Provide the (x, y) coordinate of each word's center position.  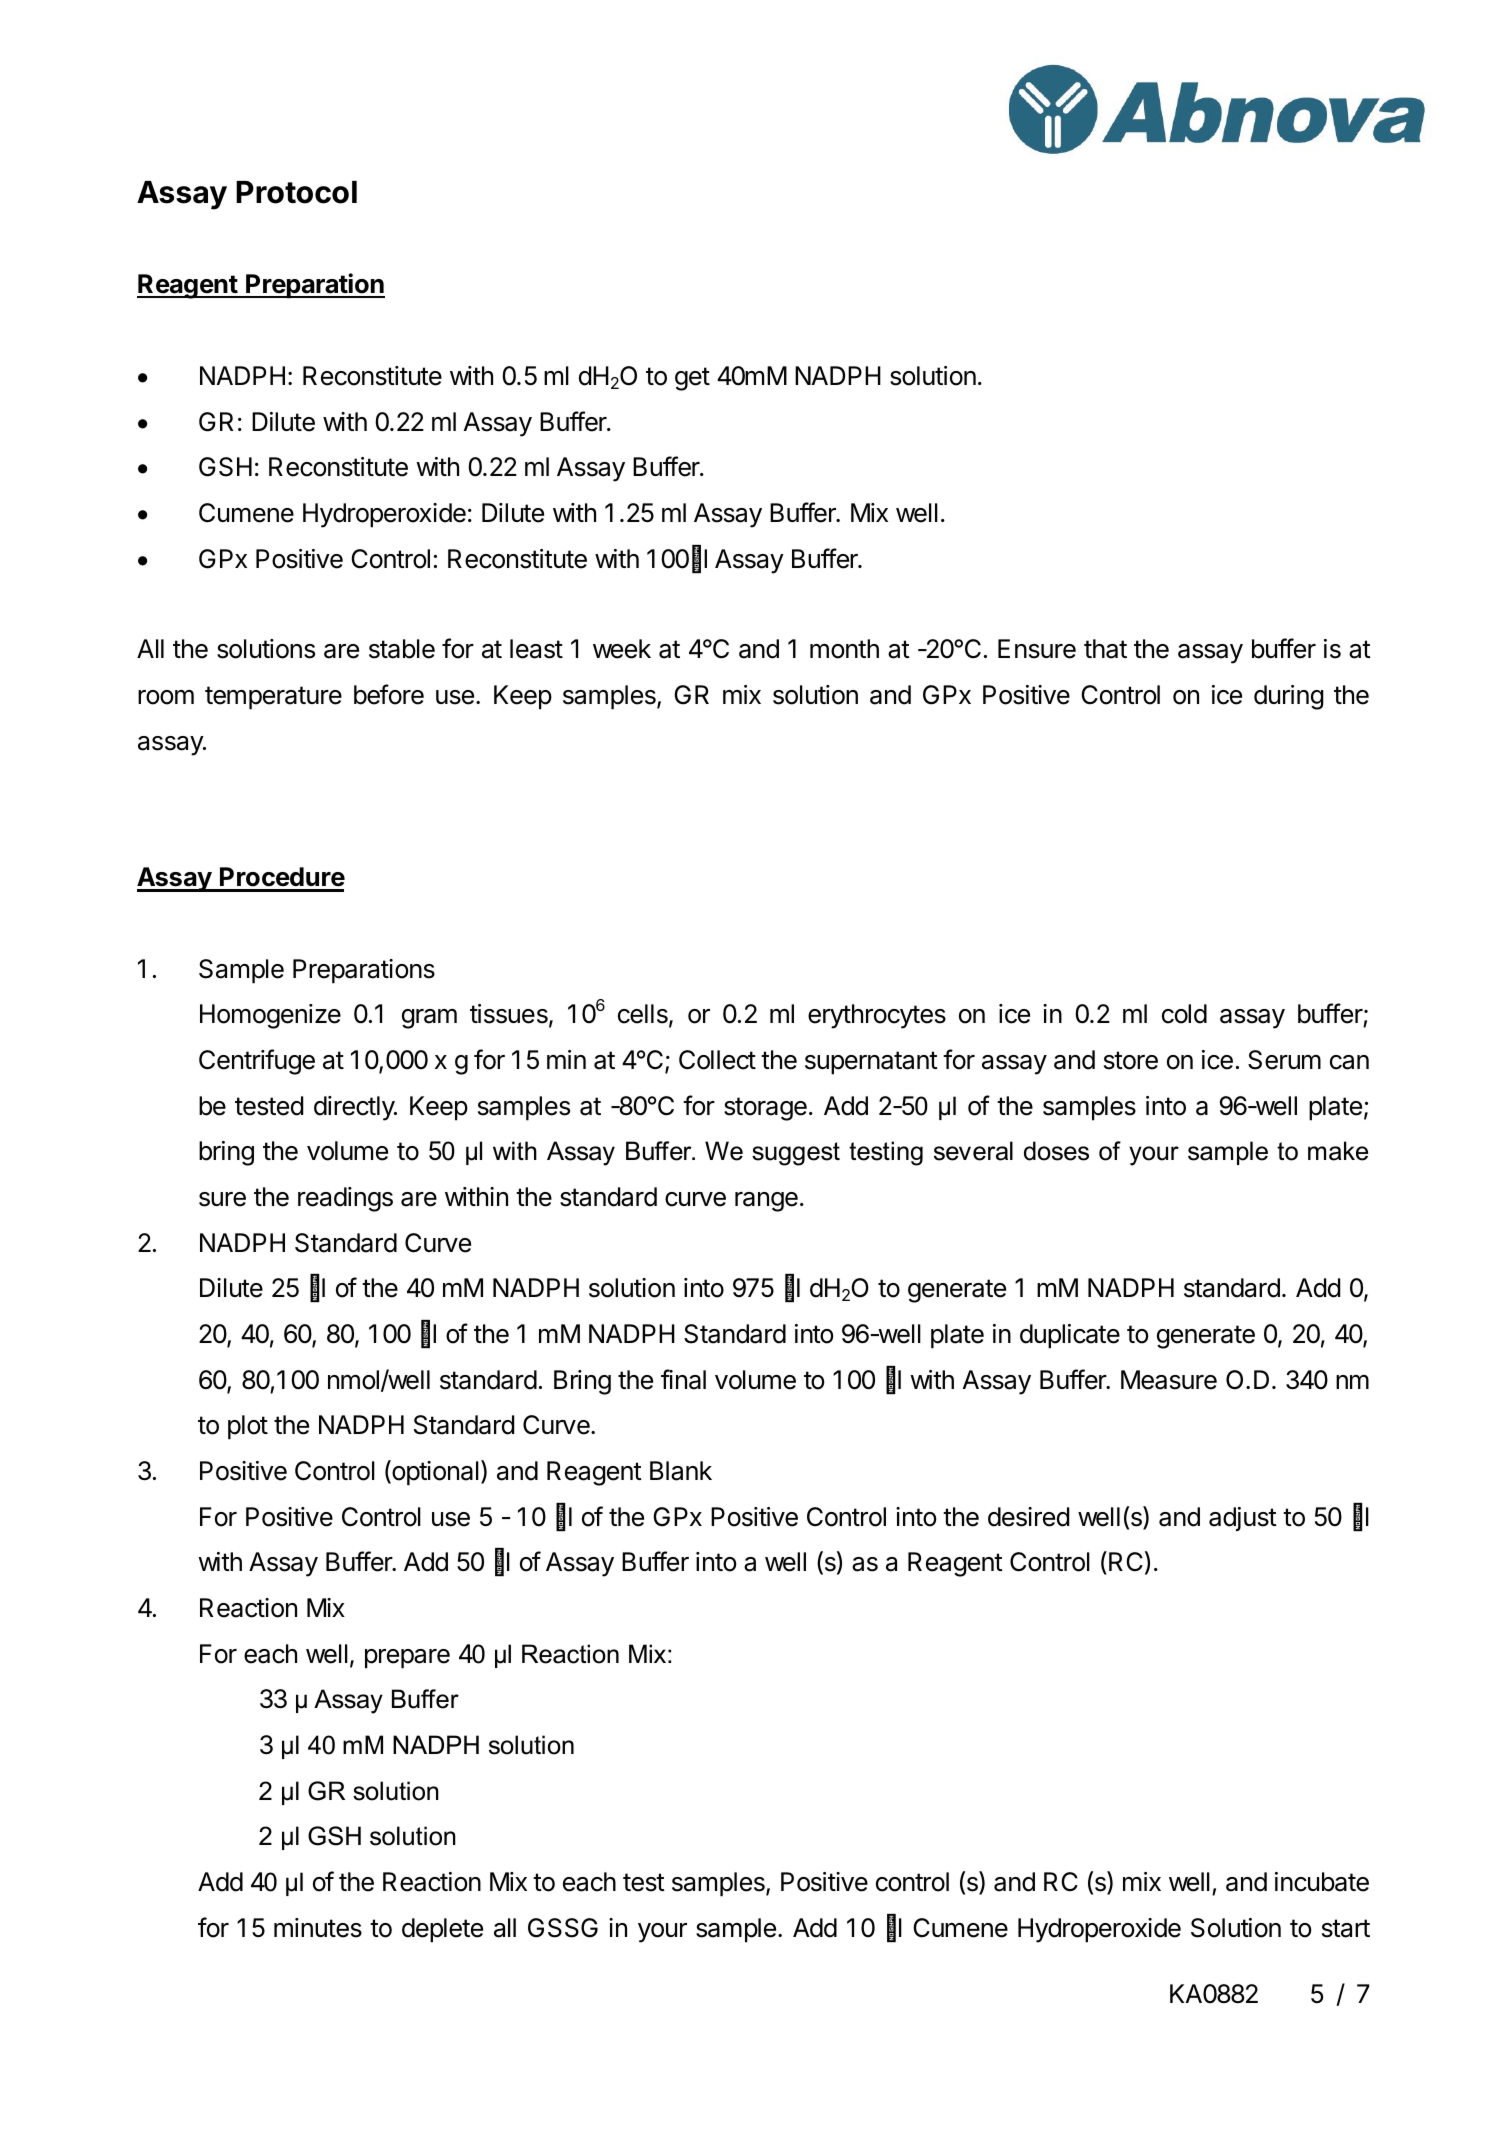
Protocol (296, 192)
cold (1184, 1014)
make (1338, 1151)
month (844, 649)
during (1289, 697)
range (766, 1202)
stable (402, 649)
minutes (318, 1928)
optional (434, 1473)
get (692, 379)
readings (345, 1199)
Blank (681, 1471)
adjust (1243, 1519)
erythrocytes (877, 1016)
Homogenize (270, 1016)
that (1105, 649)
